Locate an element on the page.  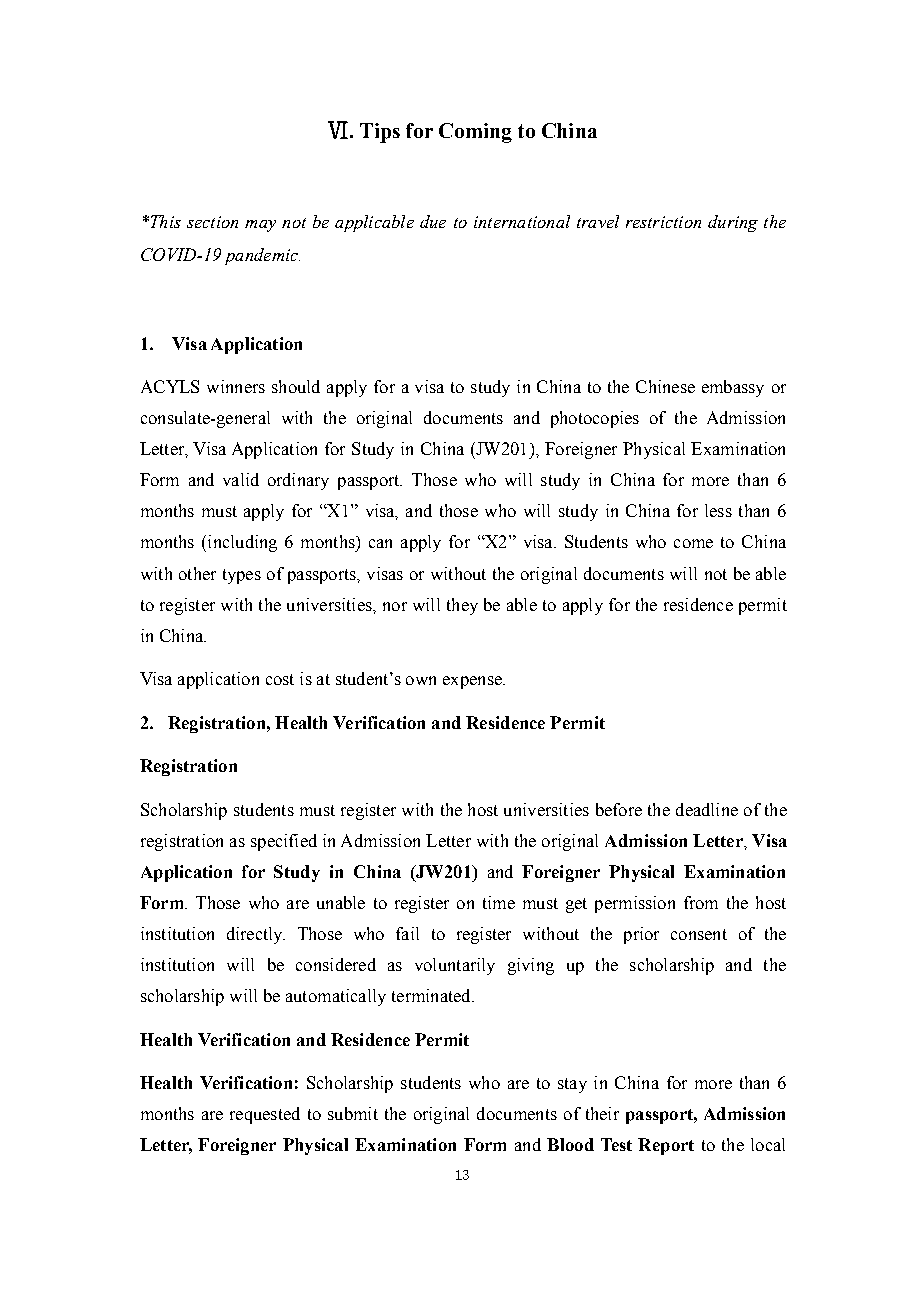
cost is located at coordinates (280, 679).
